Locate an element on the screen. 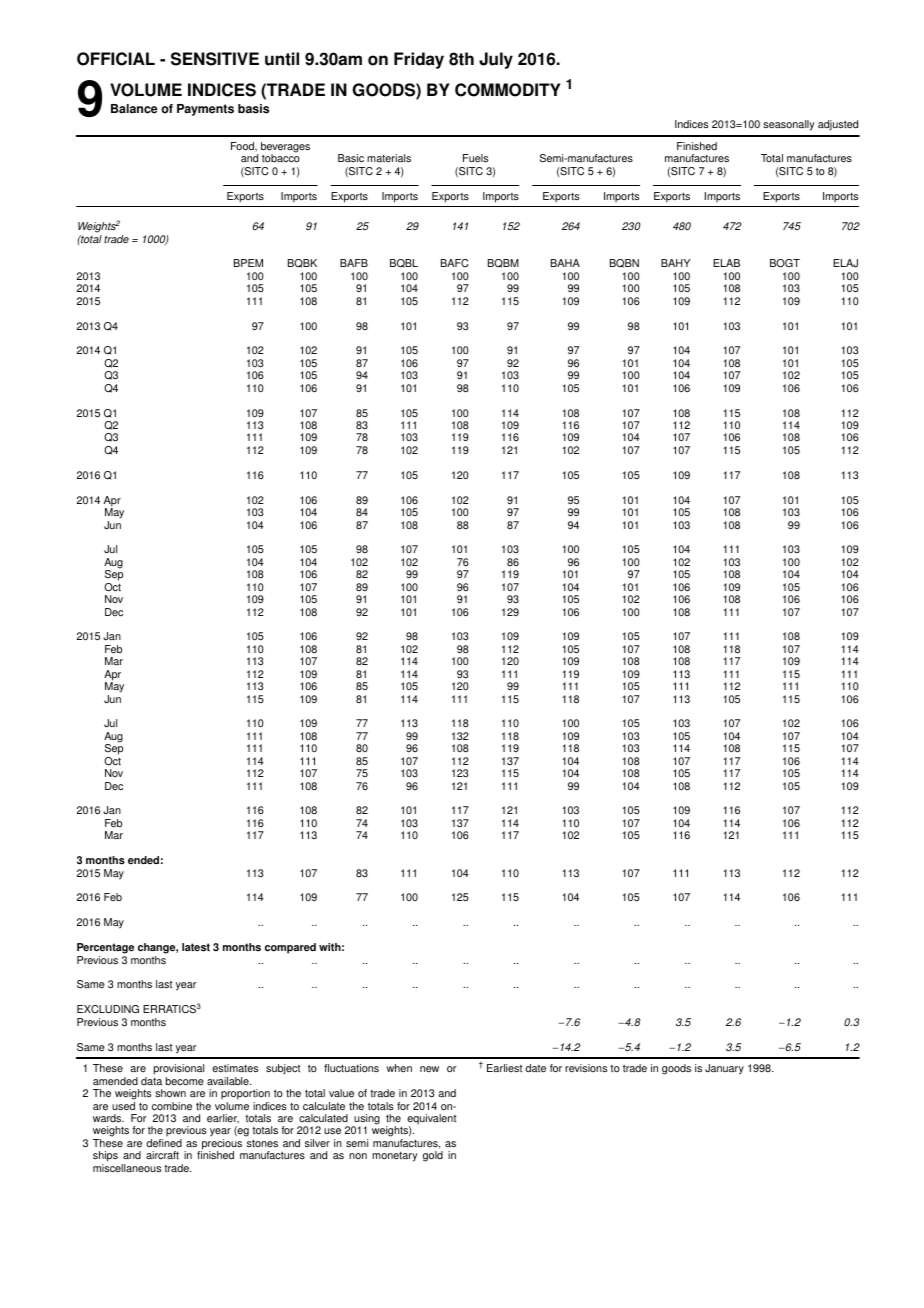 This screenshot has height=1308, width=924. defined is located at coordinates (164, 1143).
